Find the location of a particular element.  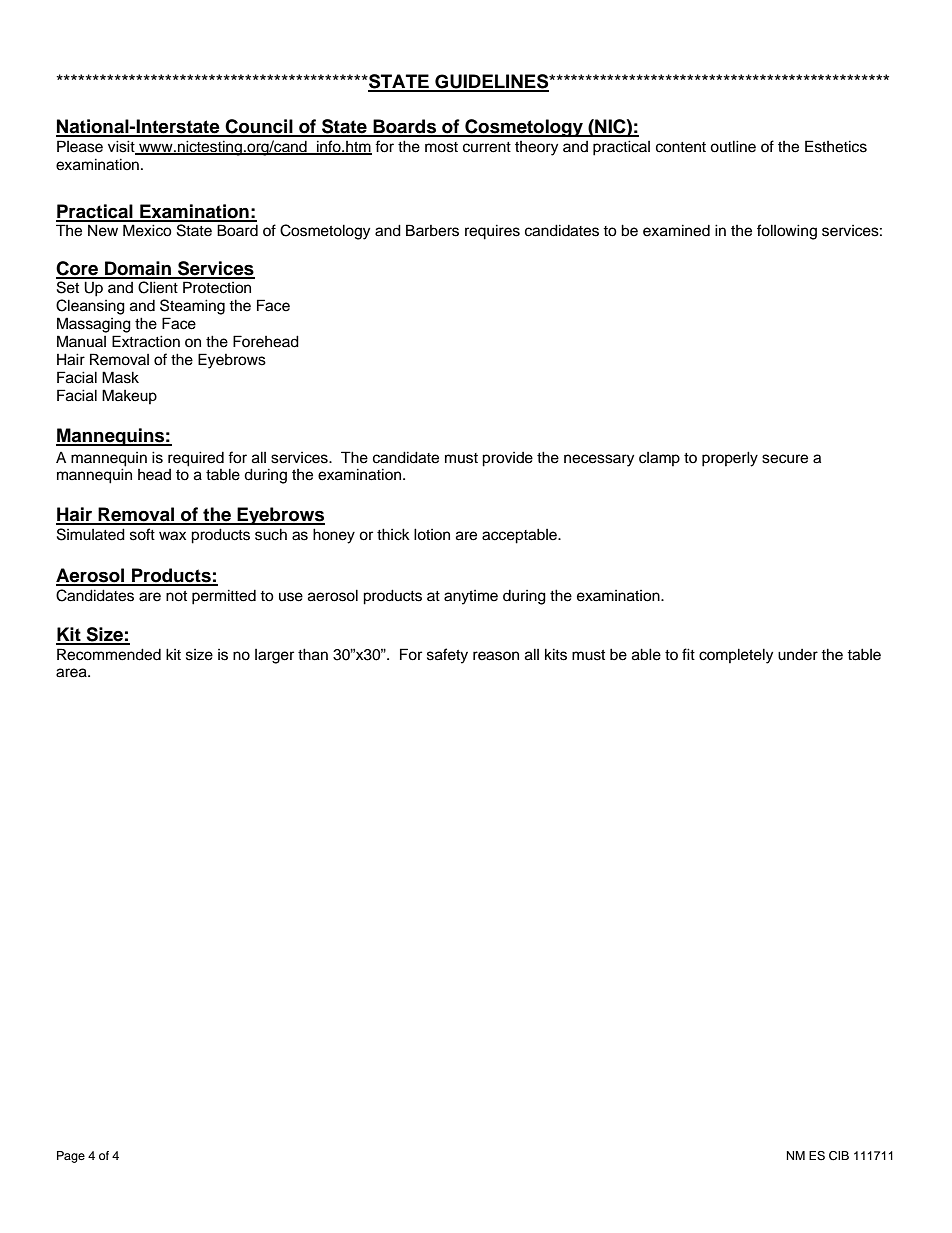

completely is located at coordinates (736, 656).
